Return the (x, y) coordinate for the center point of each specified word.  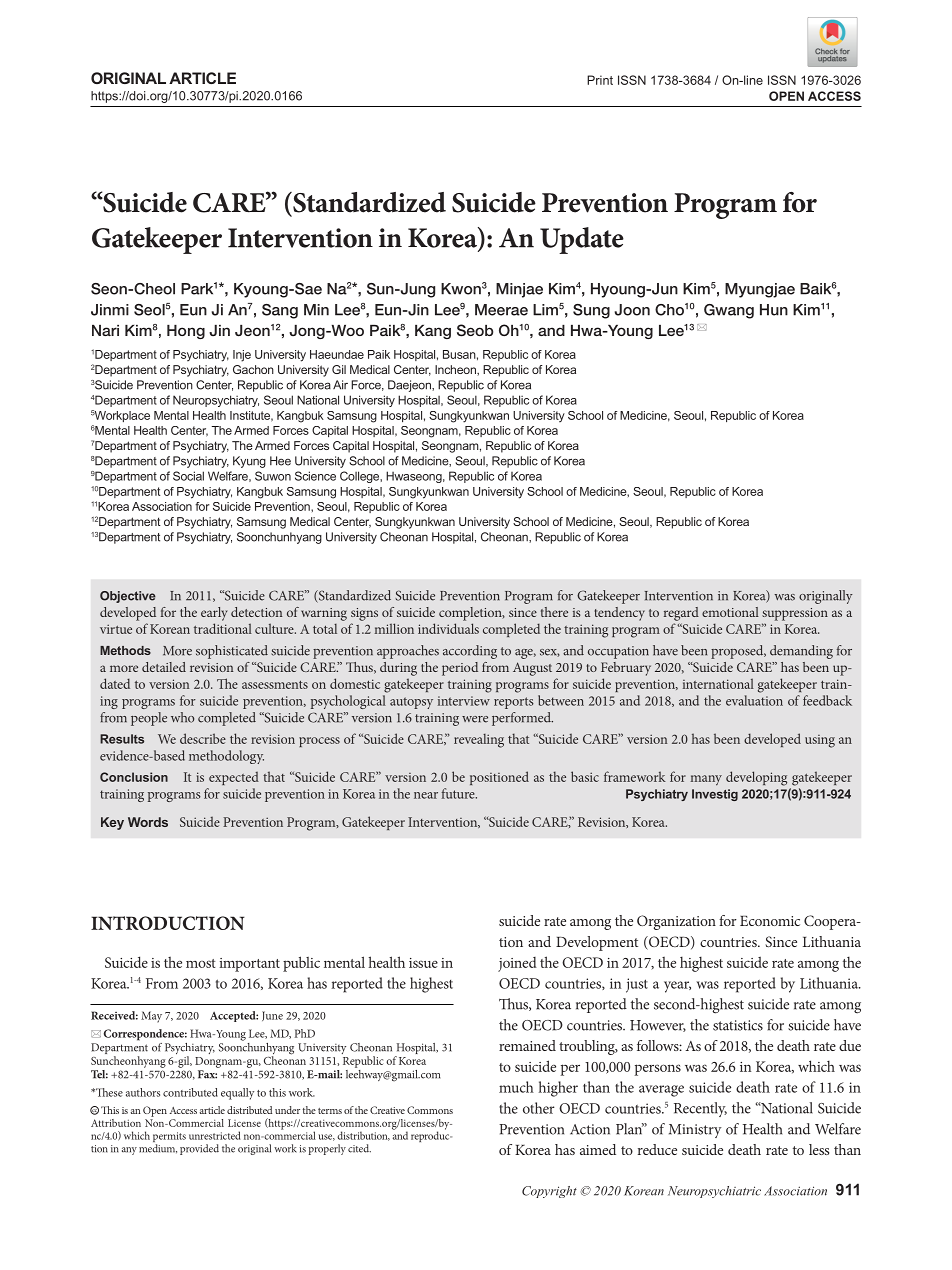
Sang (280, 311)
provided (199, 1149)
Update (582, 240)
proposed (738, 652)
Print (600, 80)
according (470, 652)
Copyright (549, 1192)
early (214, 614)
